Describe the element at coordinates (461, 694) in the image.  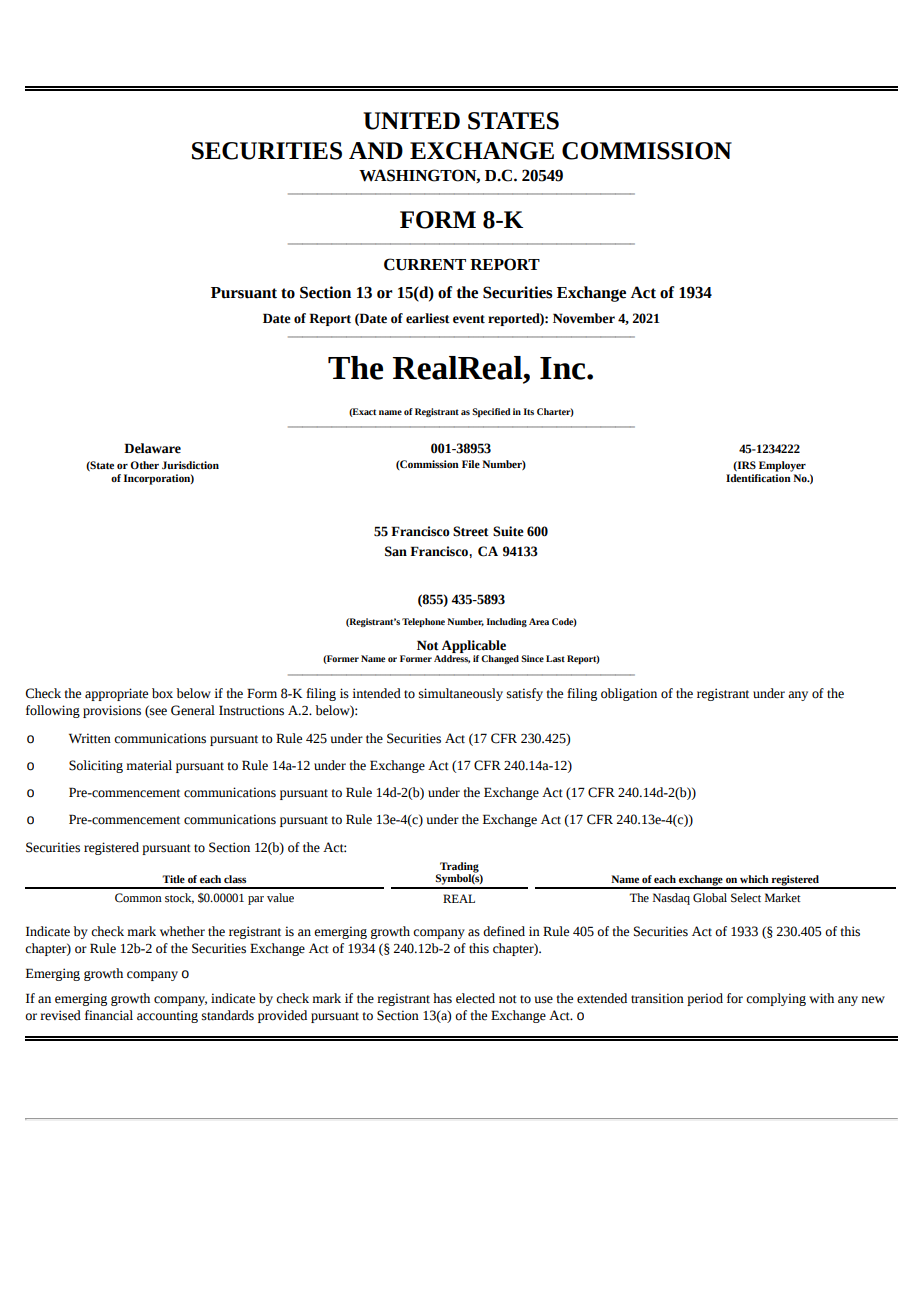
I see `simultaneously` at that location.
